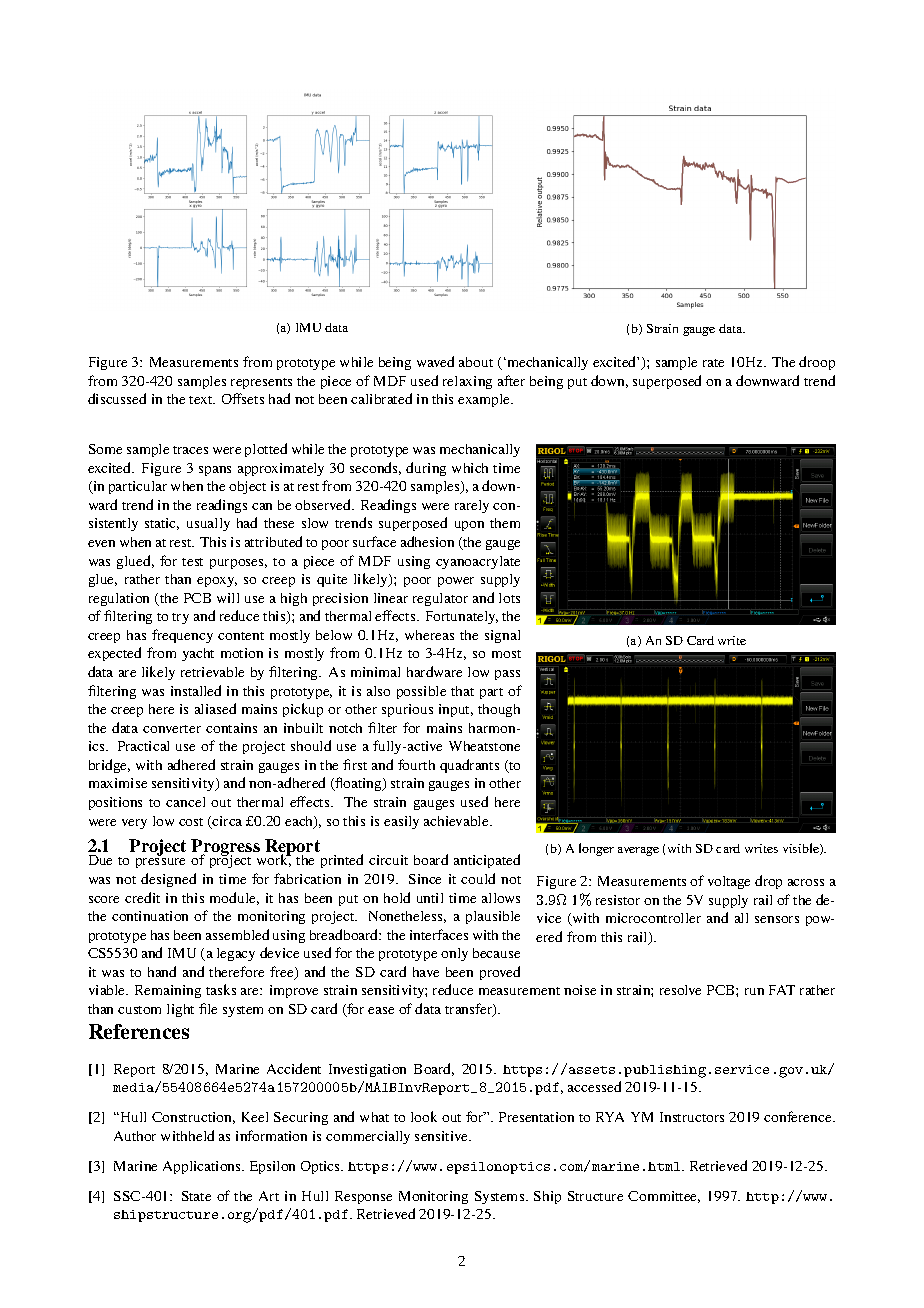 The height and width of the screenshot is (1308, 924). Describe the element at coordinates (664, 1197) in the screenshot. I see `Committee` at that location.
